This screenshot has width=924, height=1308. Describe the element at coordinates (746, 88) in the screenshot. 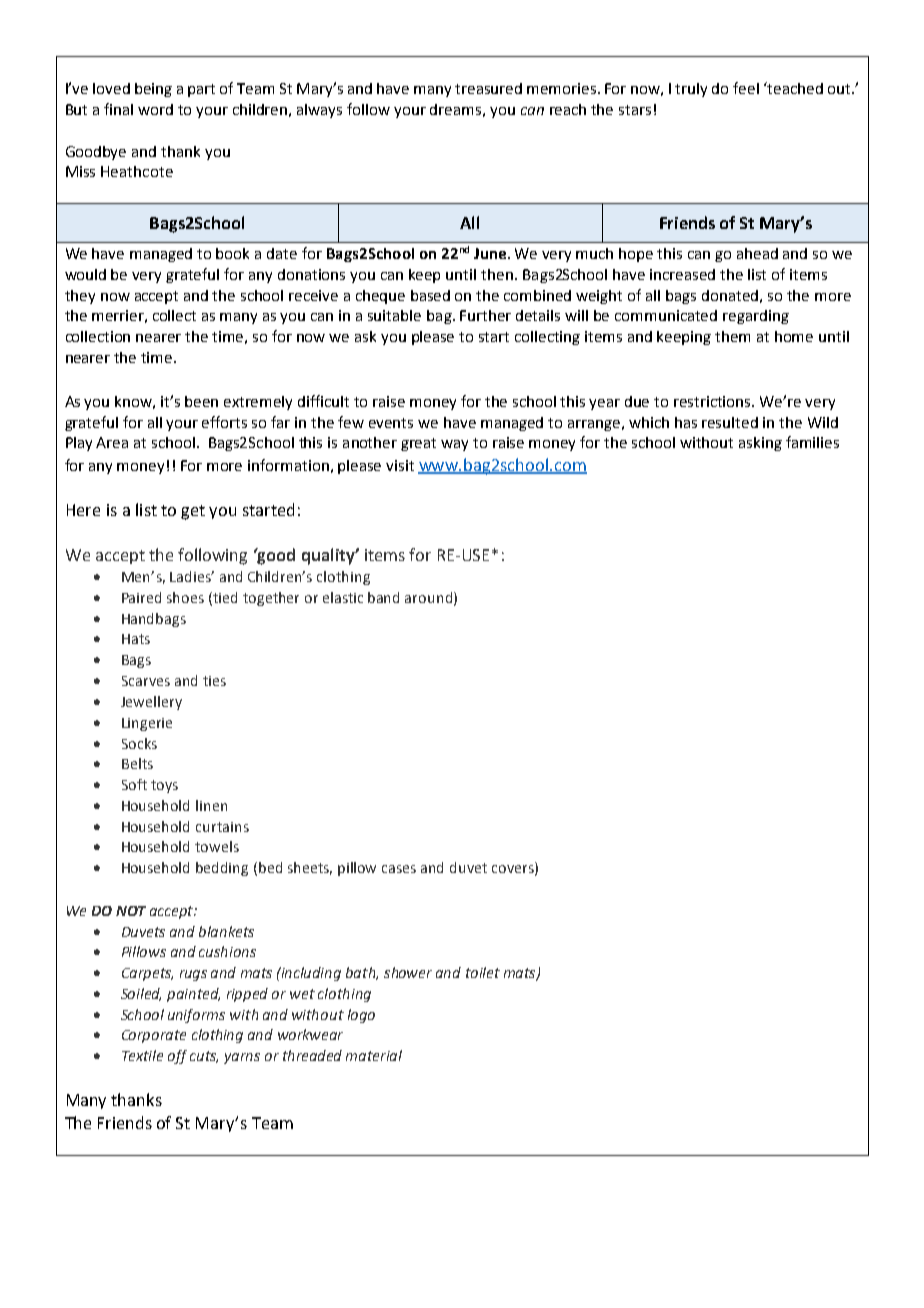

I see `feel` at that location.
